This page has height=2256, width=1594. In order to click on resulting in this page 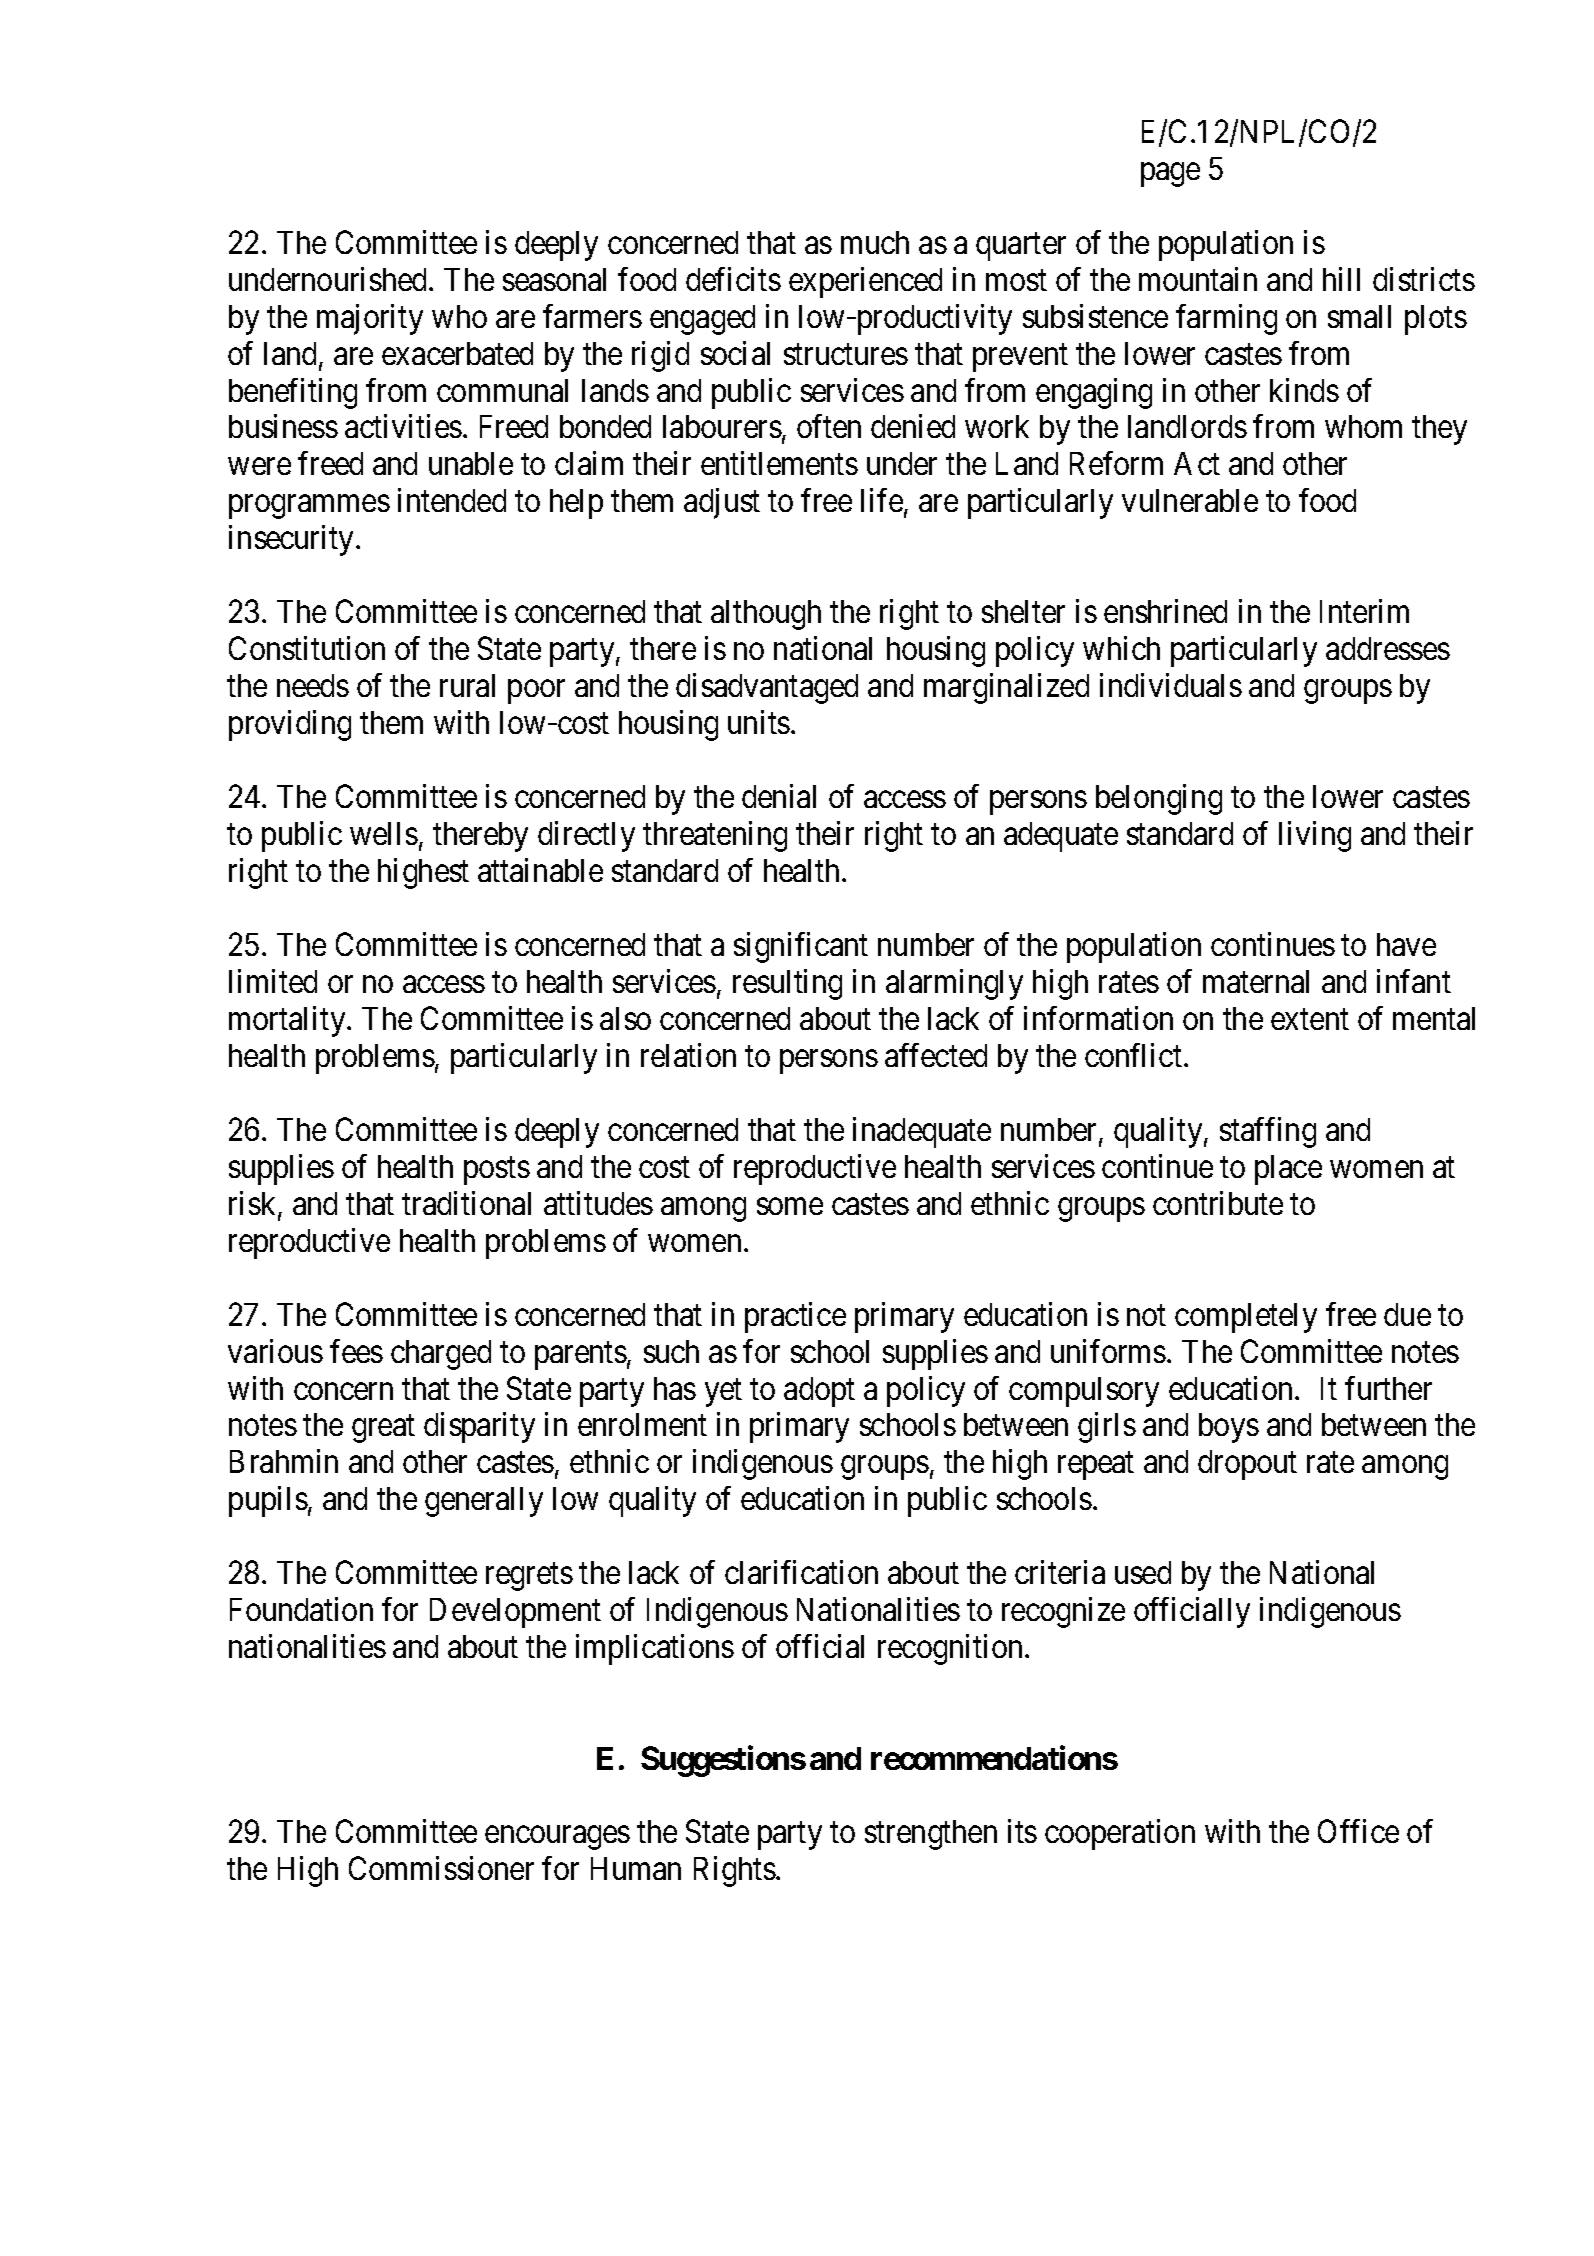, I will do `click(787, 984)`.
